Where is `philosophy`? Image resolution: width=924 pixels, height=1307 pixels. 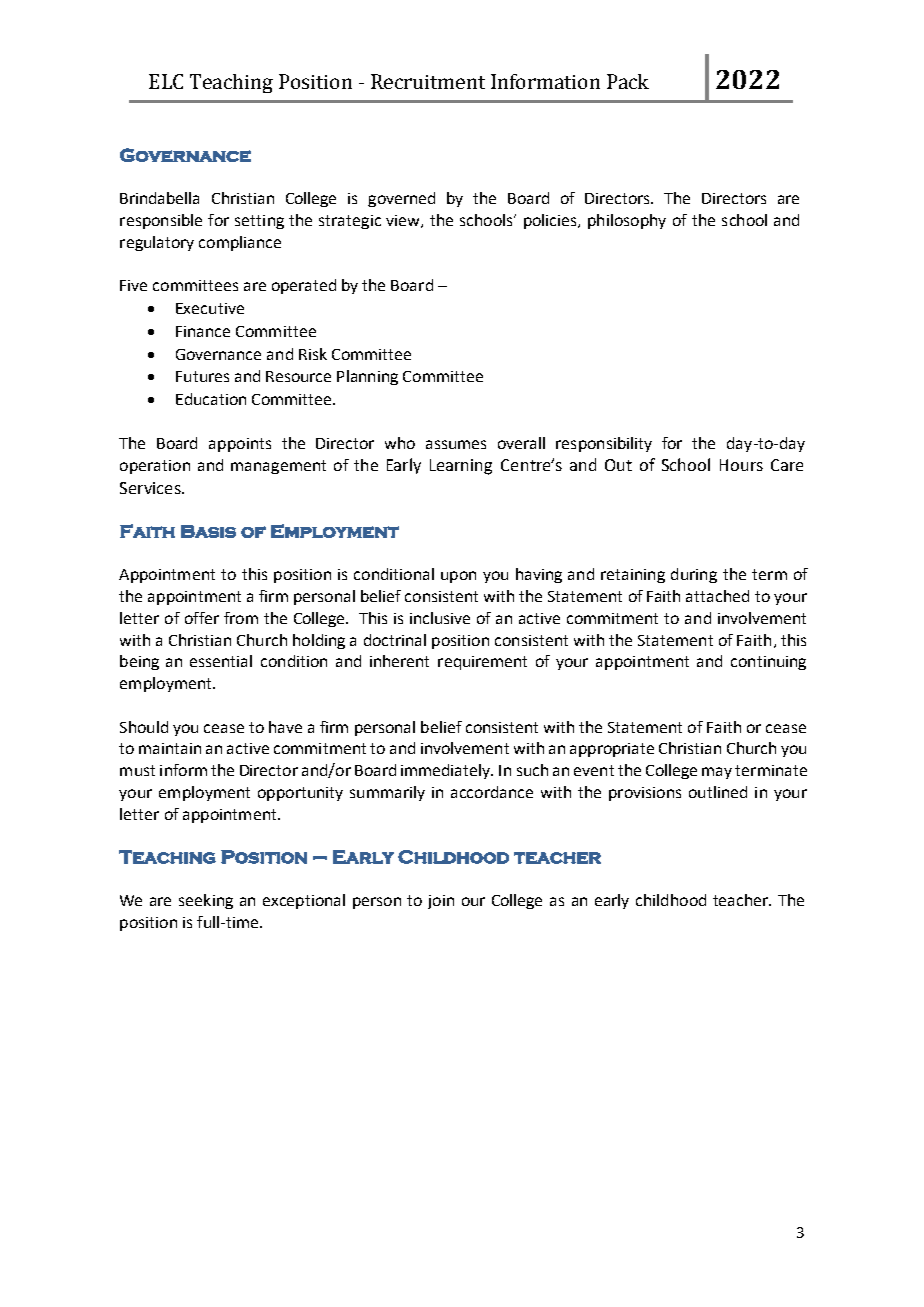 philosophy is located at coordinates (627, 221).
